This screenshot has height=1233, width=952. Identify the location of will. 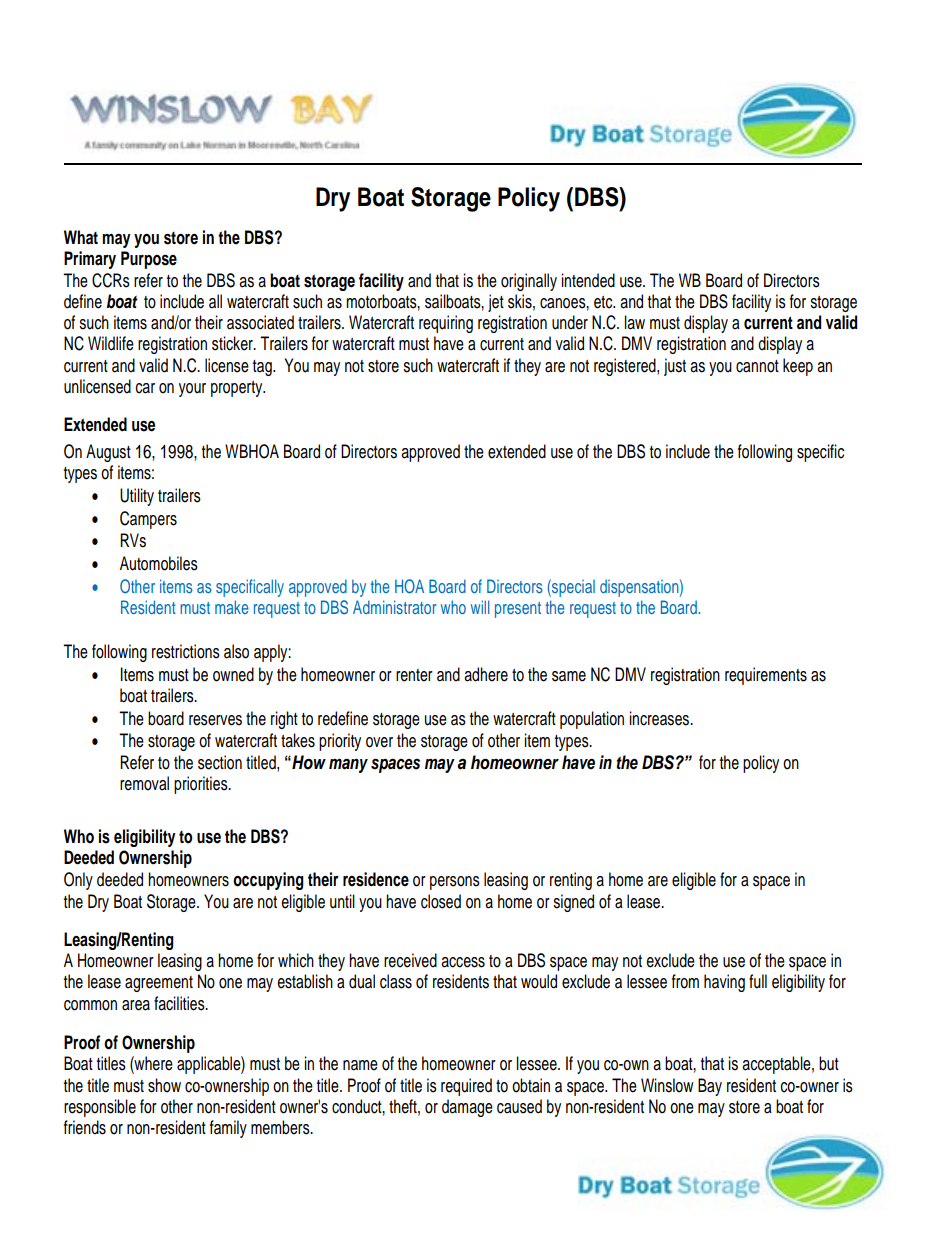
(480, 607).
